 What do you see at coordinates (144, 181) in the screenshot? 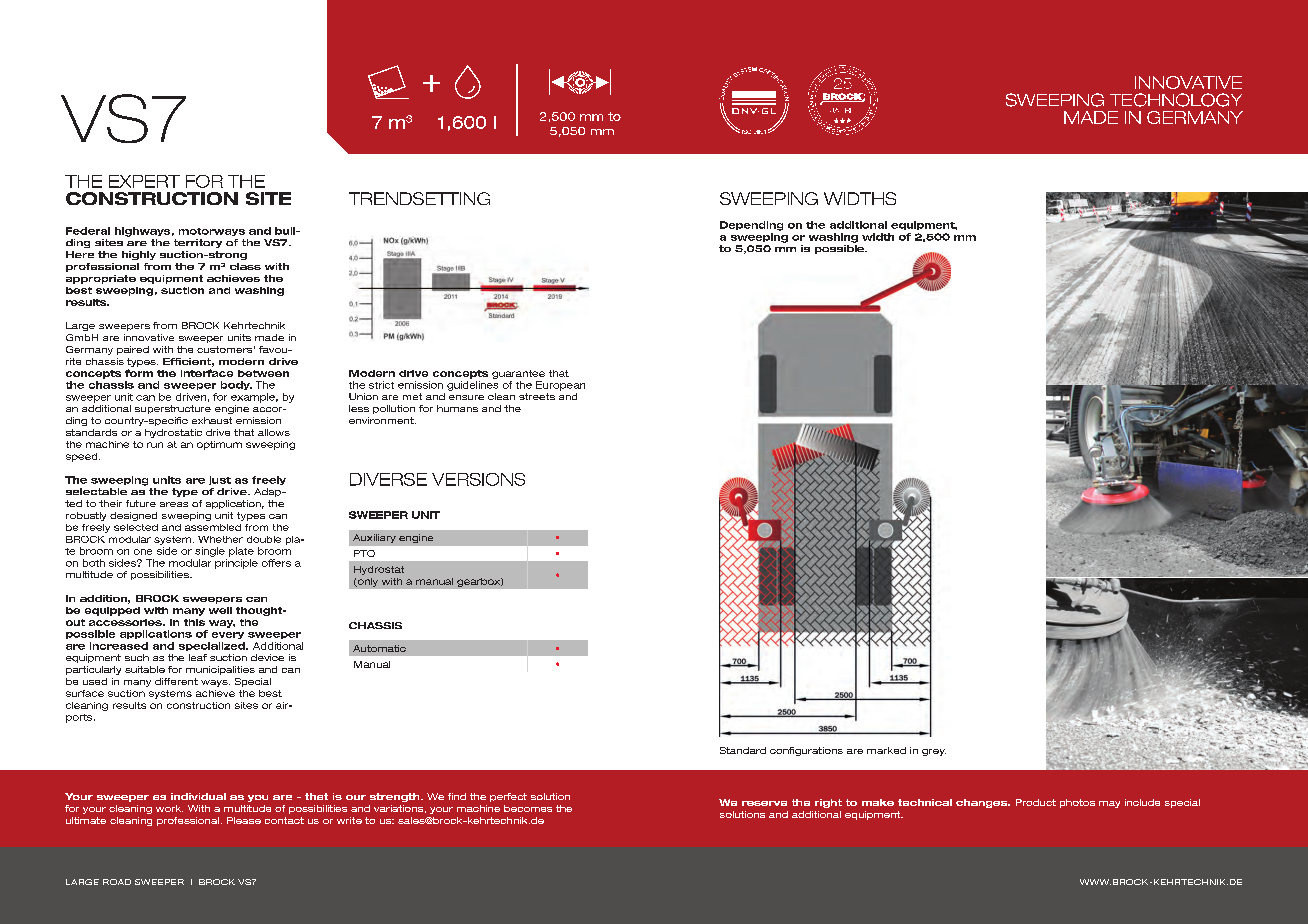
I see `EXPERT` at bounding box center [144, 181].
